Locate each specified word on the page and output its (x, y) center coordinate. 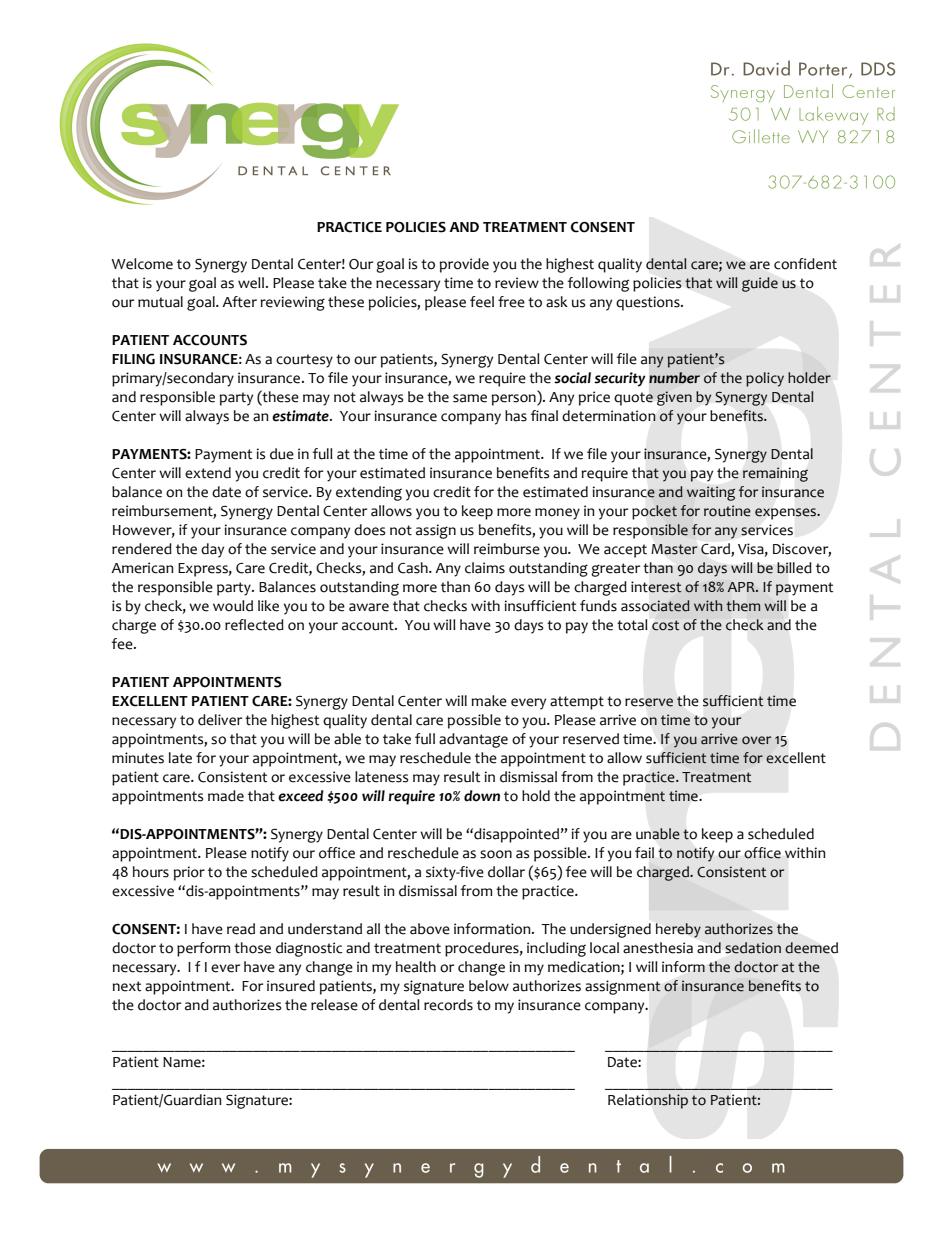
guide (760, 284)
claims (485, 568)
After (239, 302)
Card (716, 550)
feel (482, 302)
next (127, 986)
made (226, 796)
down (482, 796)
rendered (142, 549)
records (448, 1005)
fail (644, 853)
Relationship (648, 1101)
